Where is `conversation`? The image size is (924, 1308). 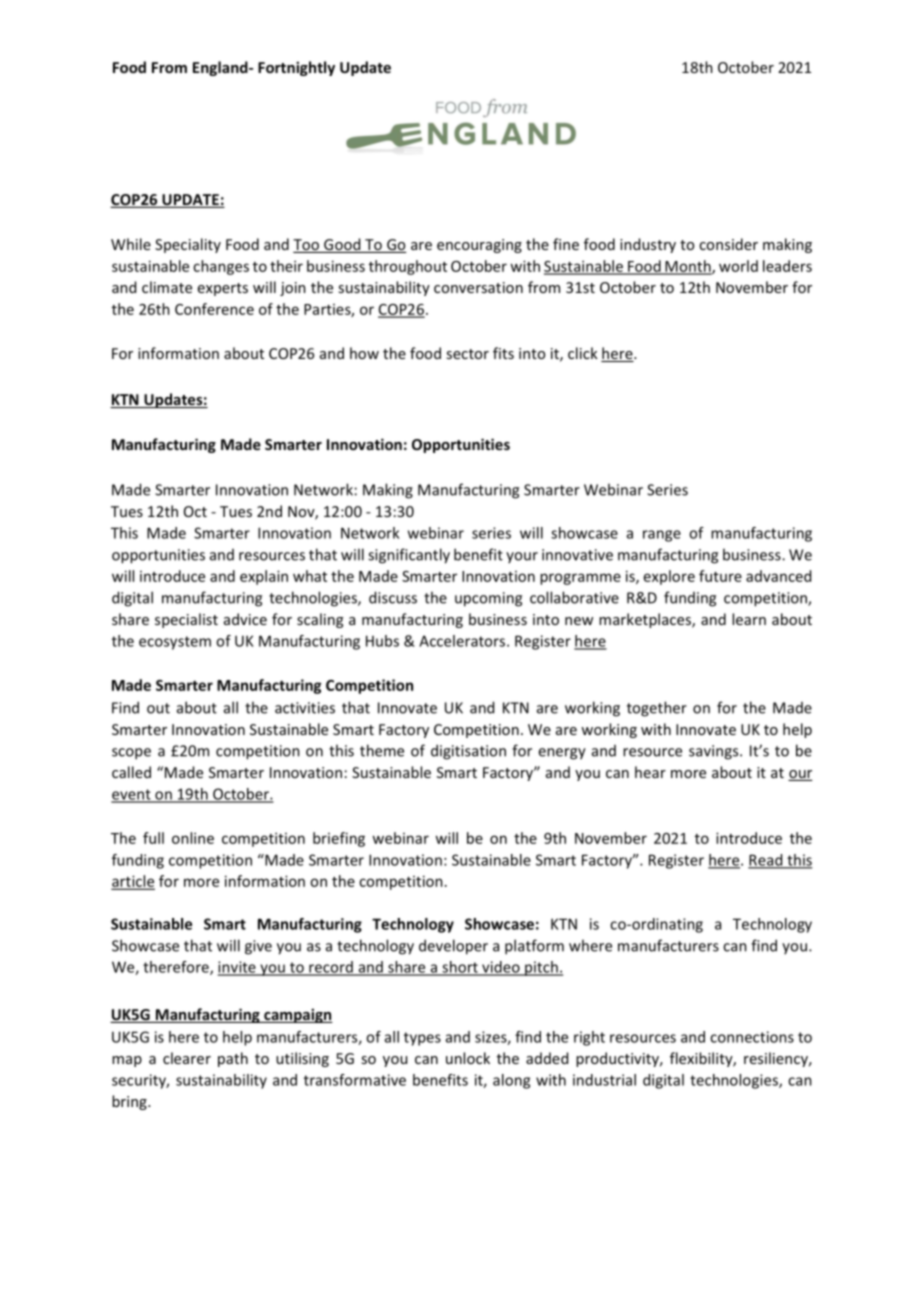 conversation is located at coordinates (478, 287).
